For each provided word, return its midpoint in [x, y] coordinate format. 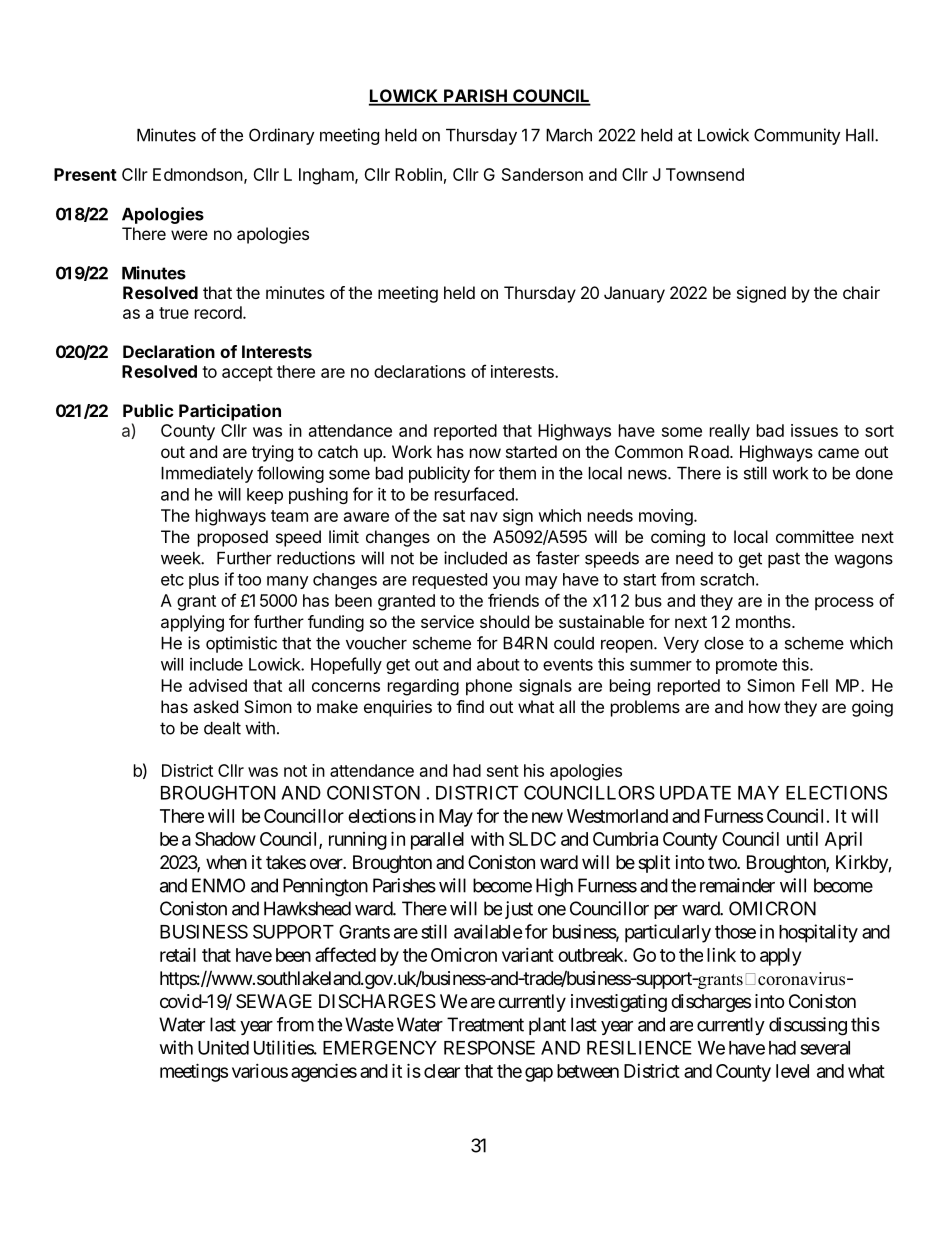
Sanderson [542, 174]
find [470, 706]
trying [272, 453]
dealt [222, 728]
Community [797, 136]
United [223, 1047]
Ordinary [281, 136]
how [764, 706]
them [517, 473]
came [838, 453]
